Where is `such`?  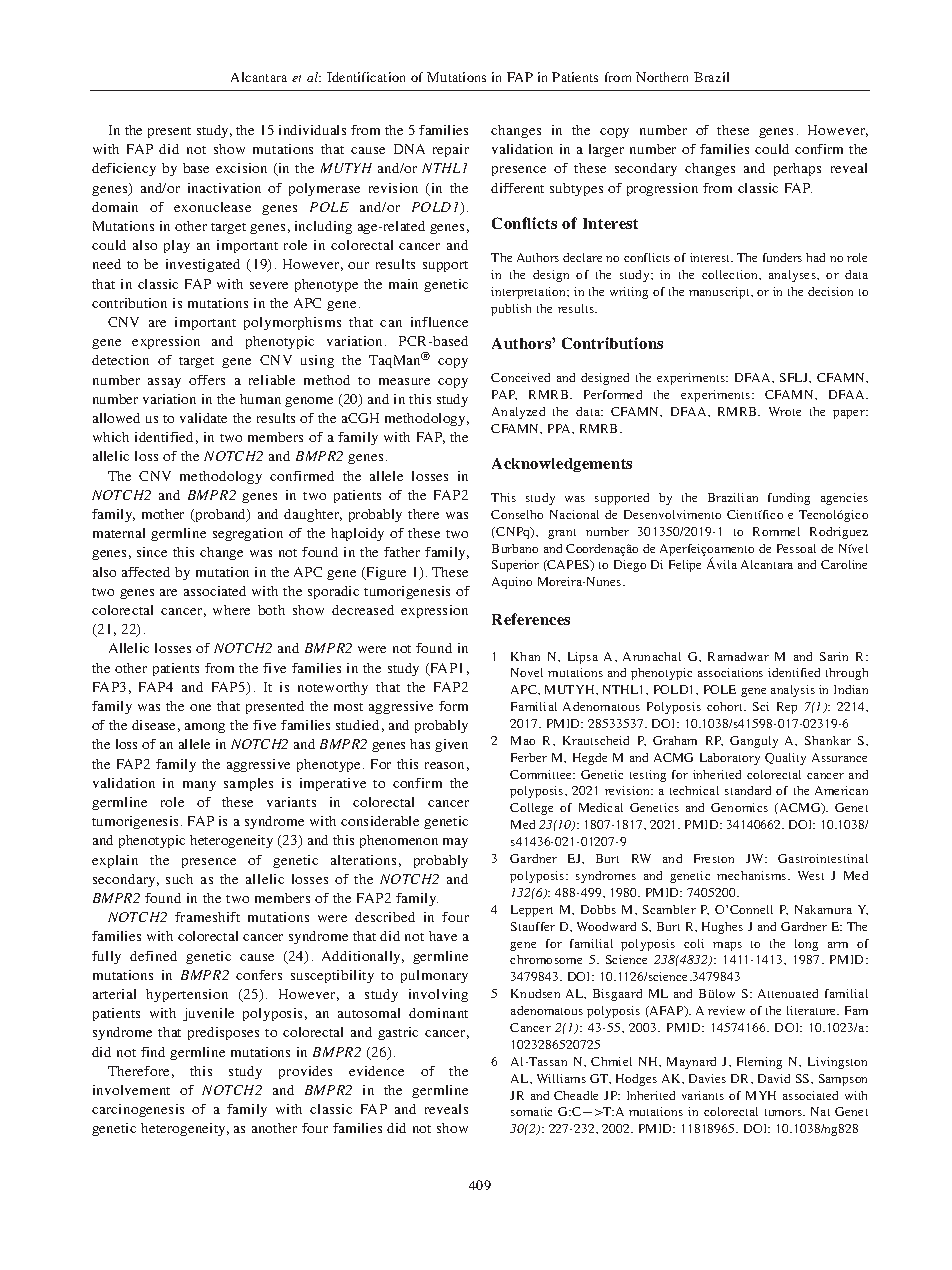
such is located at coordinates (179, 879).
